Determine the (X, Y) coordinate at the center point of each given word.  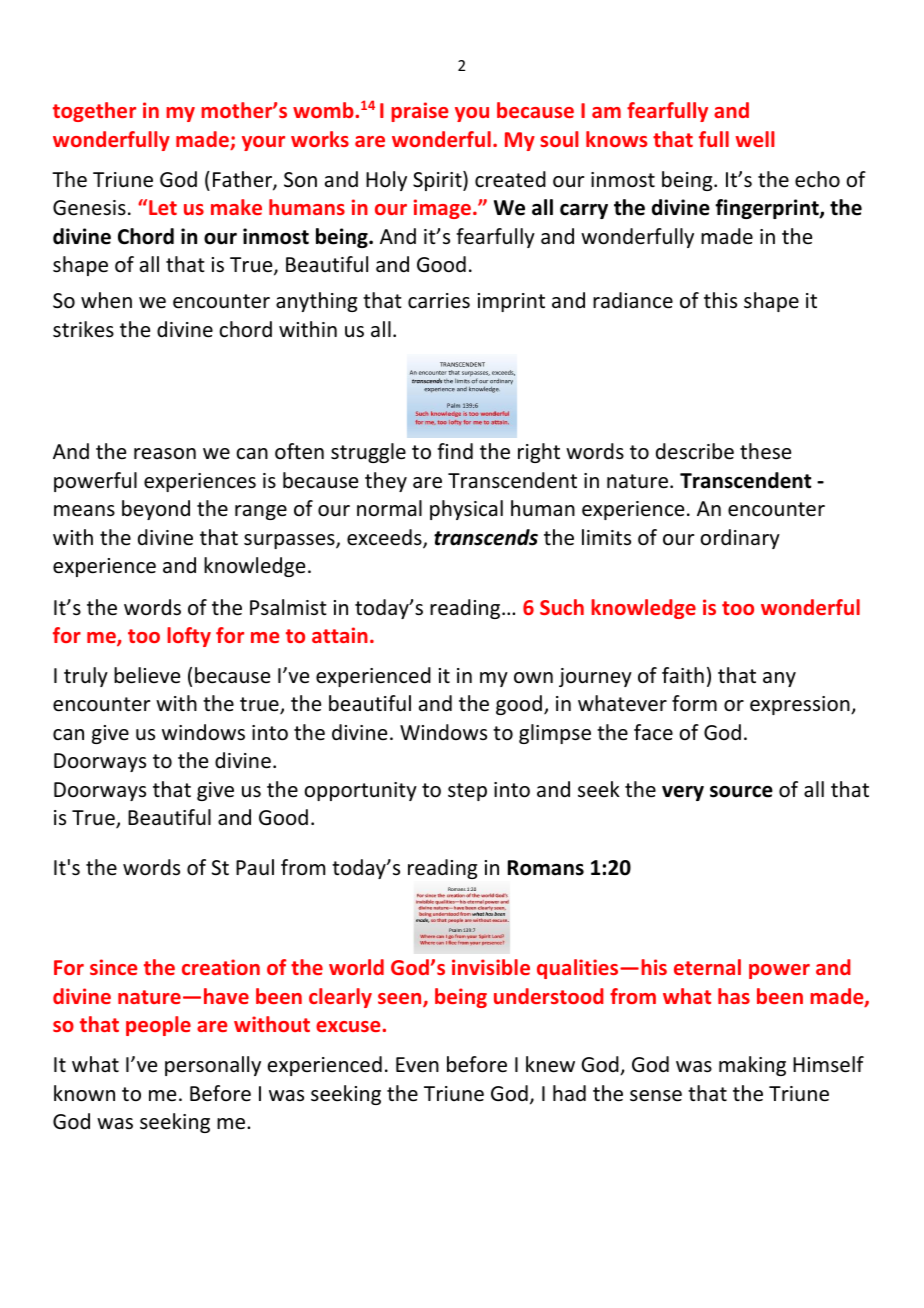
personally (213, 1066)
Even (417, 1065)
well (755, 139)
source (741, 792)
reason (165, 454)
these (765, 451)
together (94, 112)
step (467, 792)
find (455, 451)
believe (147, 675)
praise (419, 112)
